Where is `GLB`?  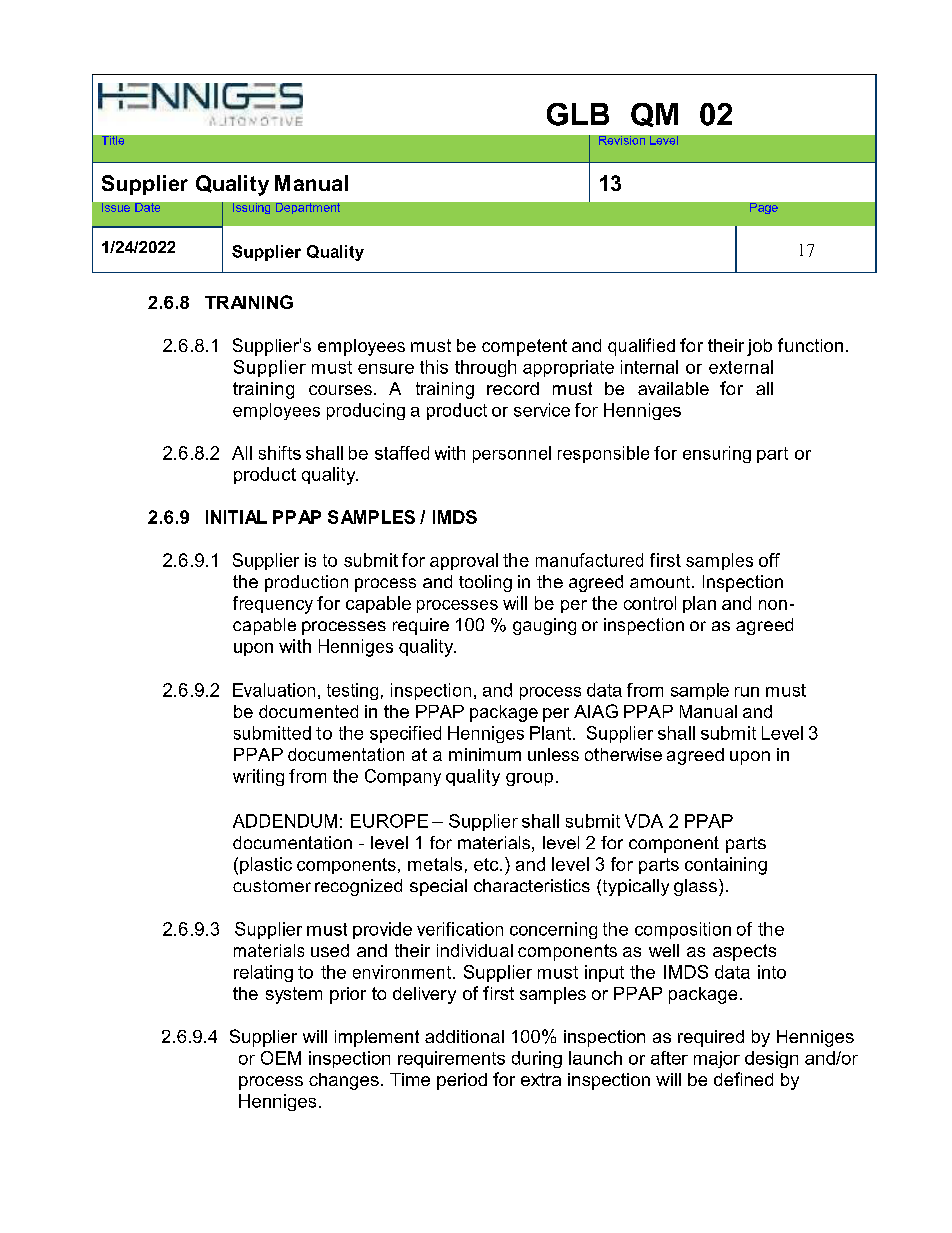 GLB is located at coordinates (578, 114).
